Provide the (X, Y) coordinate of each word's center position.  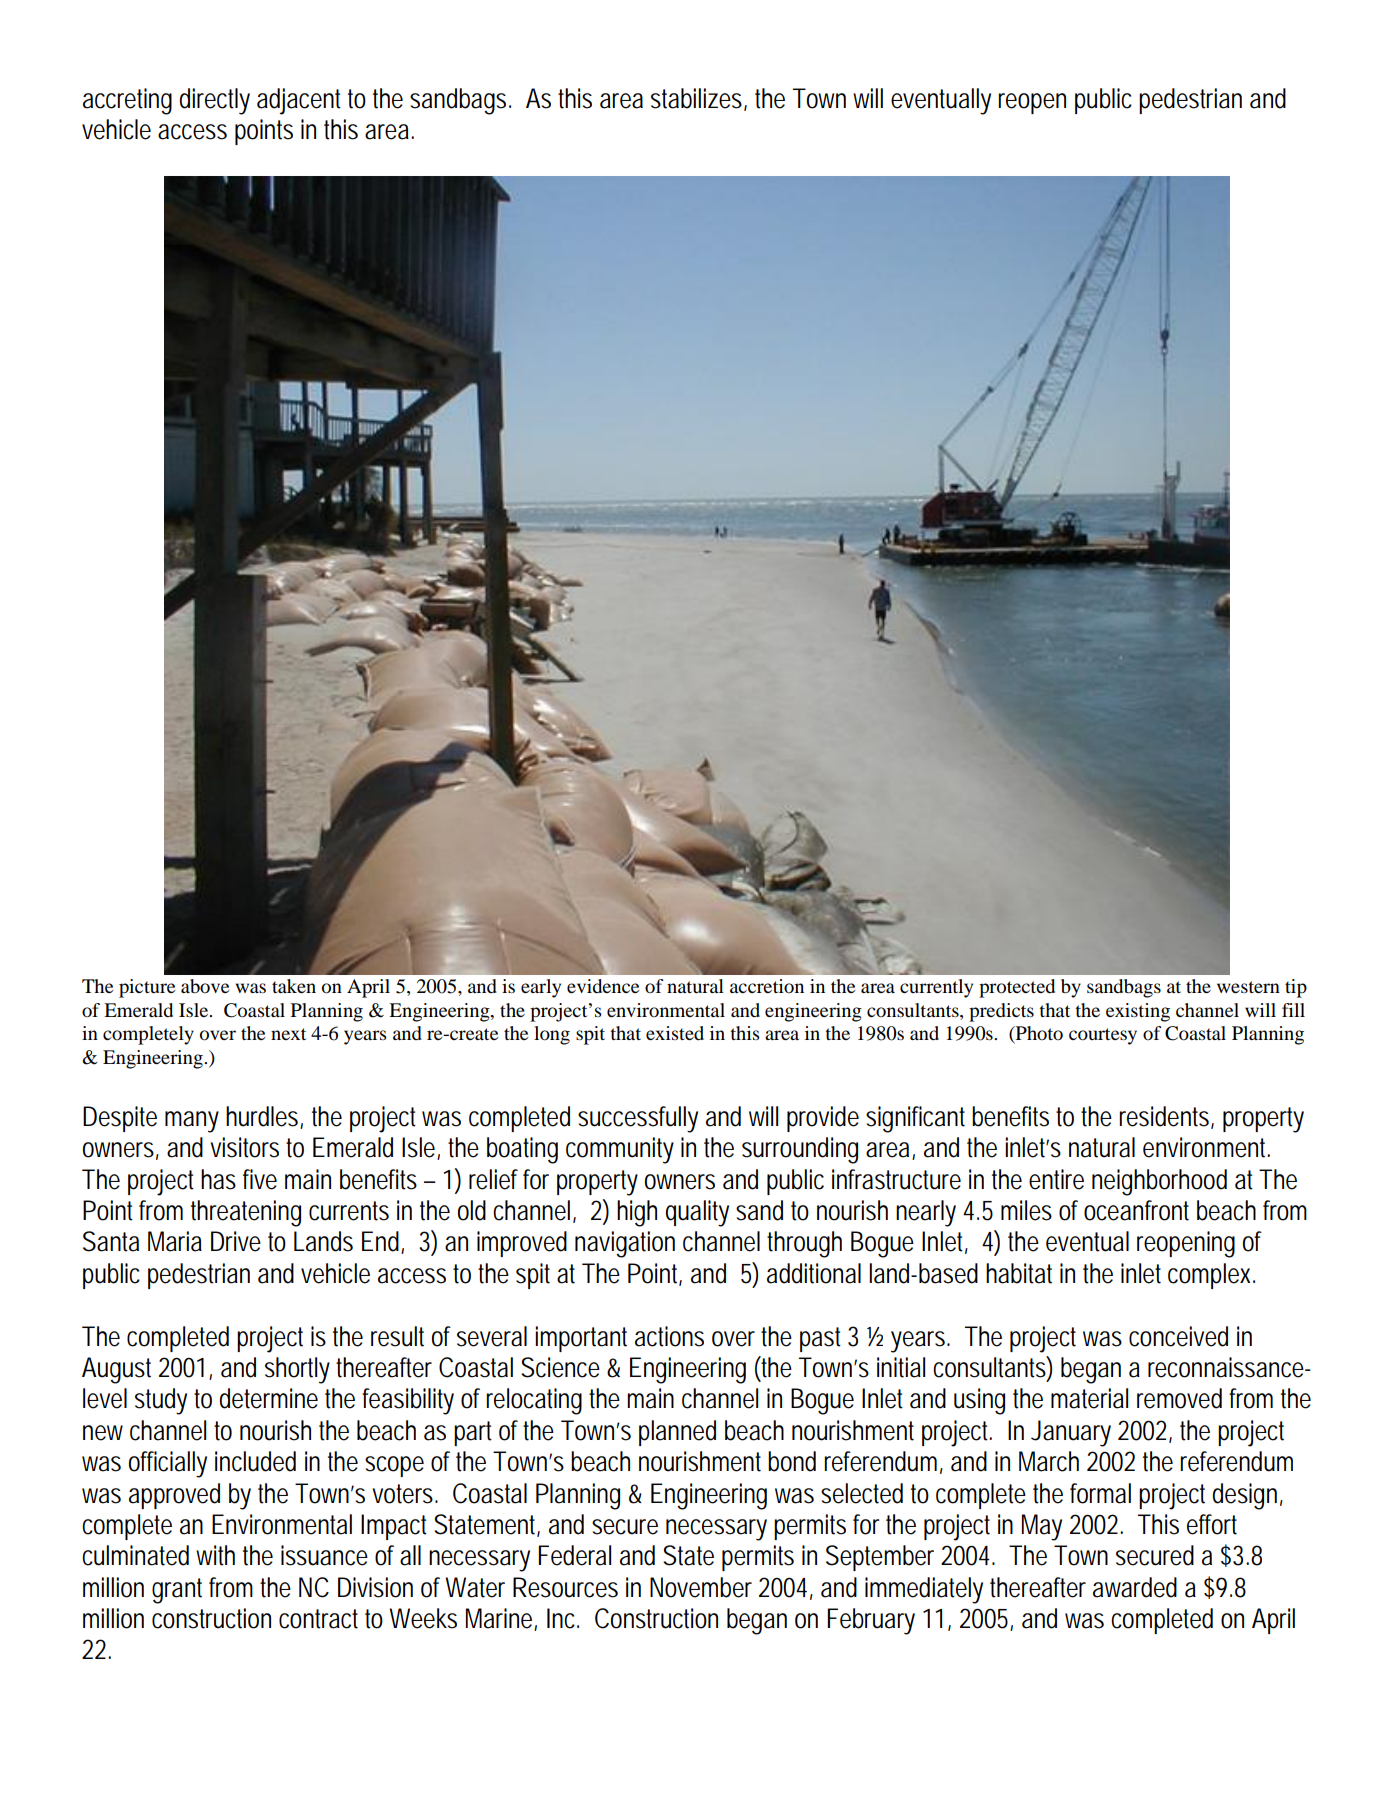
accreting (127, 101)
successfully (638, 1119)
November (701, 1587)
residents (1166, 1117)
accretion (767, 986)
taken (294, 986)
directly (215, 101)
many (192, 1122)
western (1248, 987)
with (215, 1555)
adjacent (299, 101)
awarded (1135, 1587)
